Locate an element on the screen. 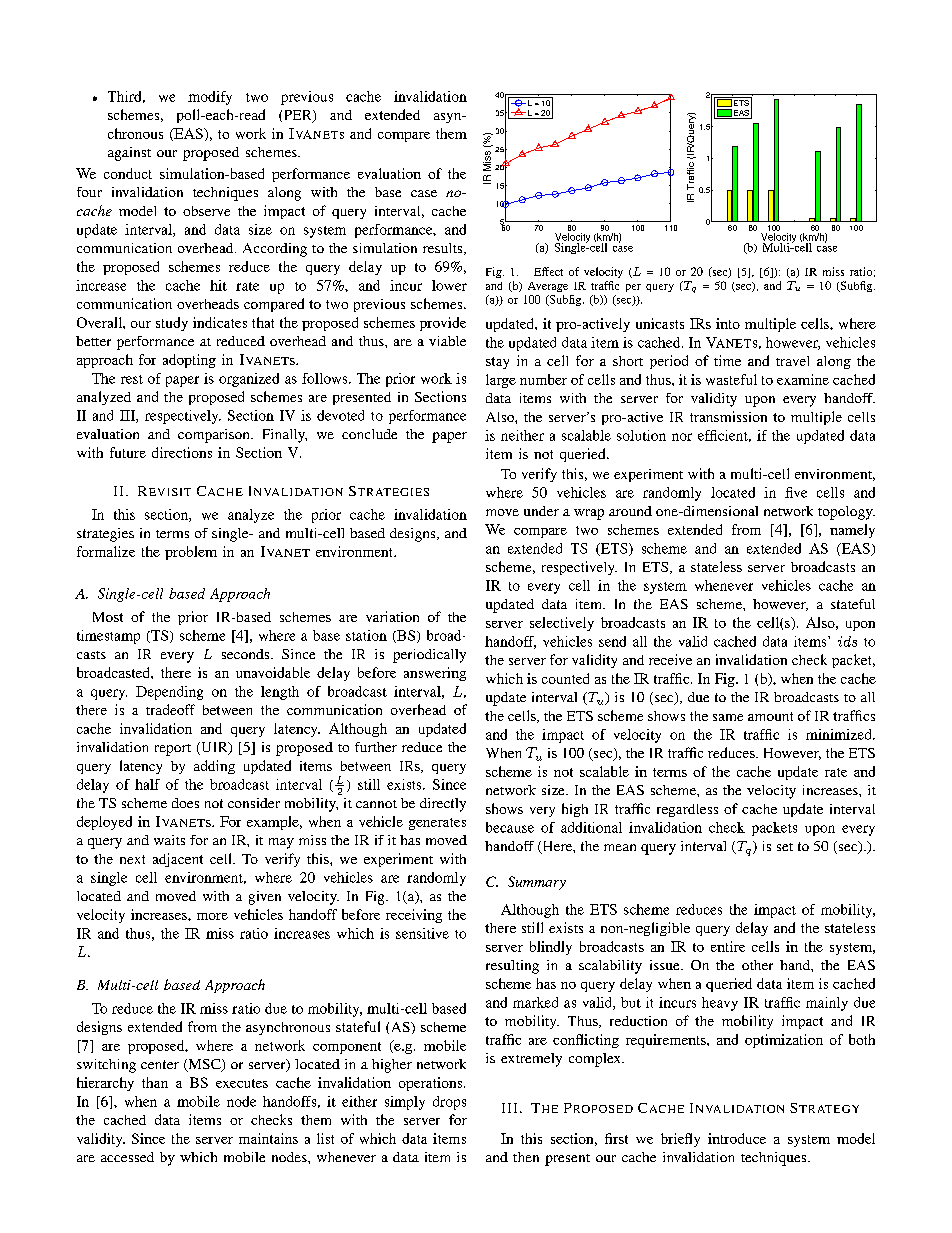  sensitive is located at coordinates (422, 933).
